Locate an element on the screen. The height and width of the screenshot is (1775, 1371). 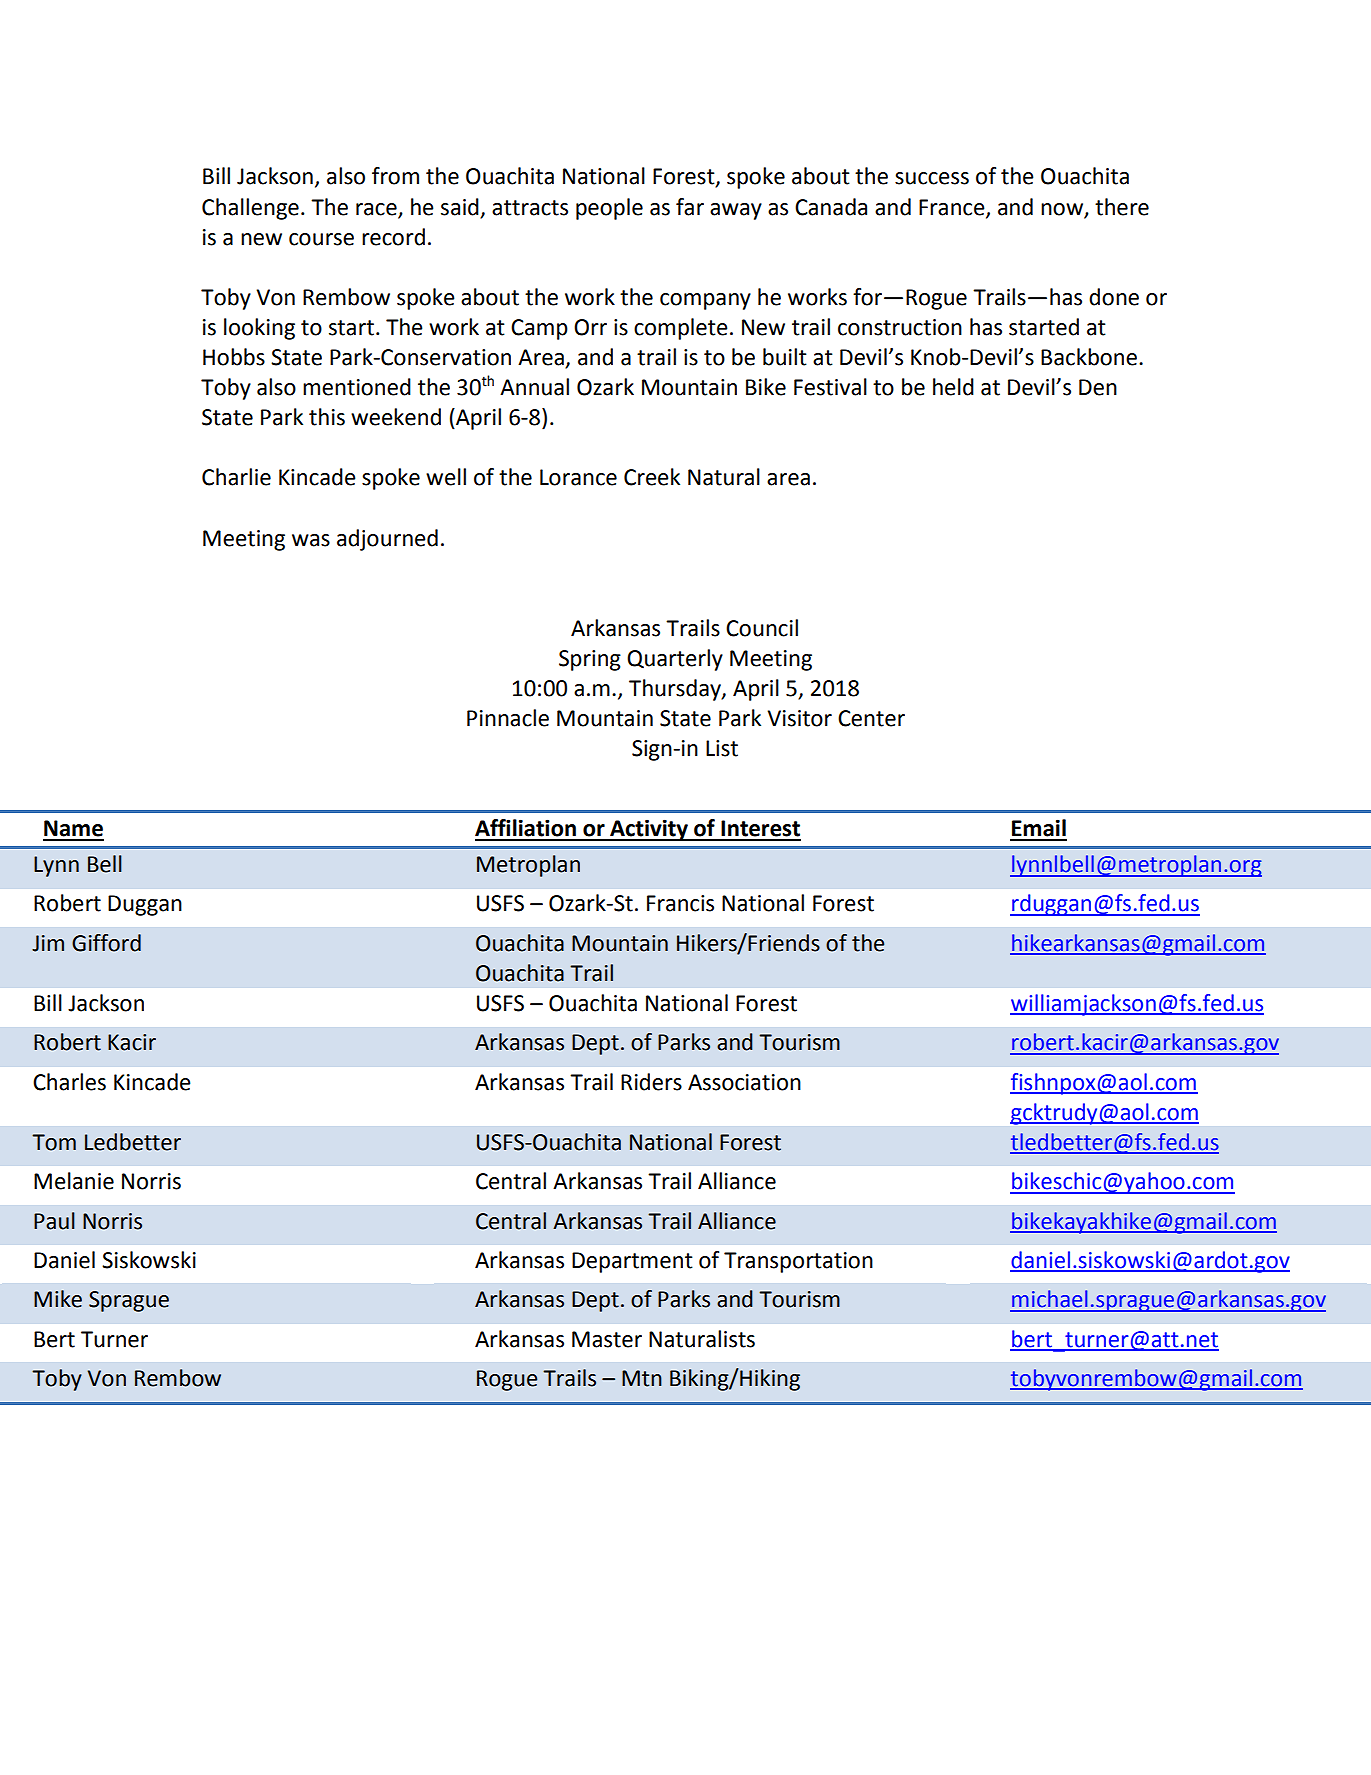
Association is located at coordinates (744, 1082).
